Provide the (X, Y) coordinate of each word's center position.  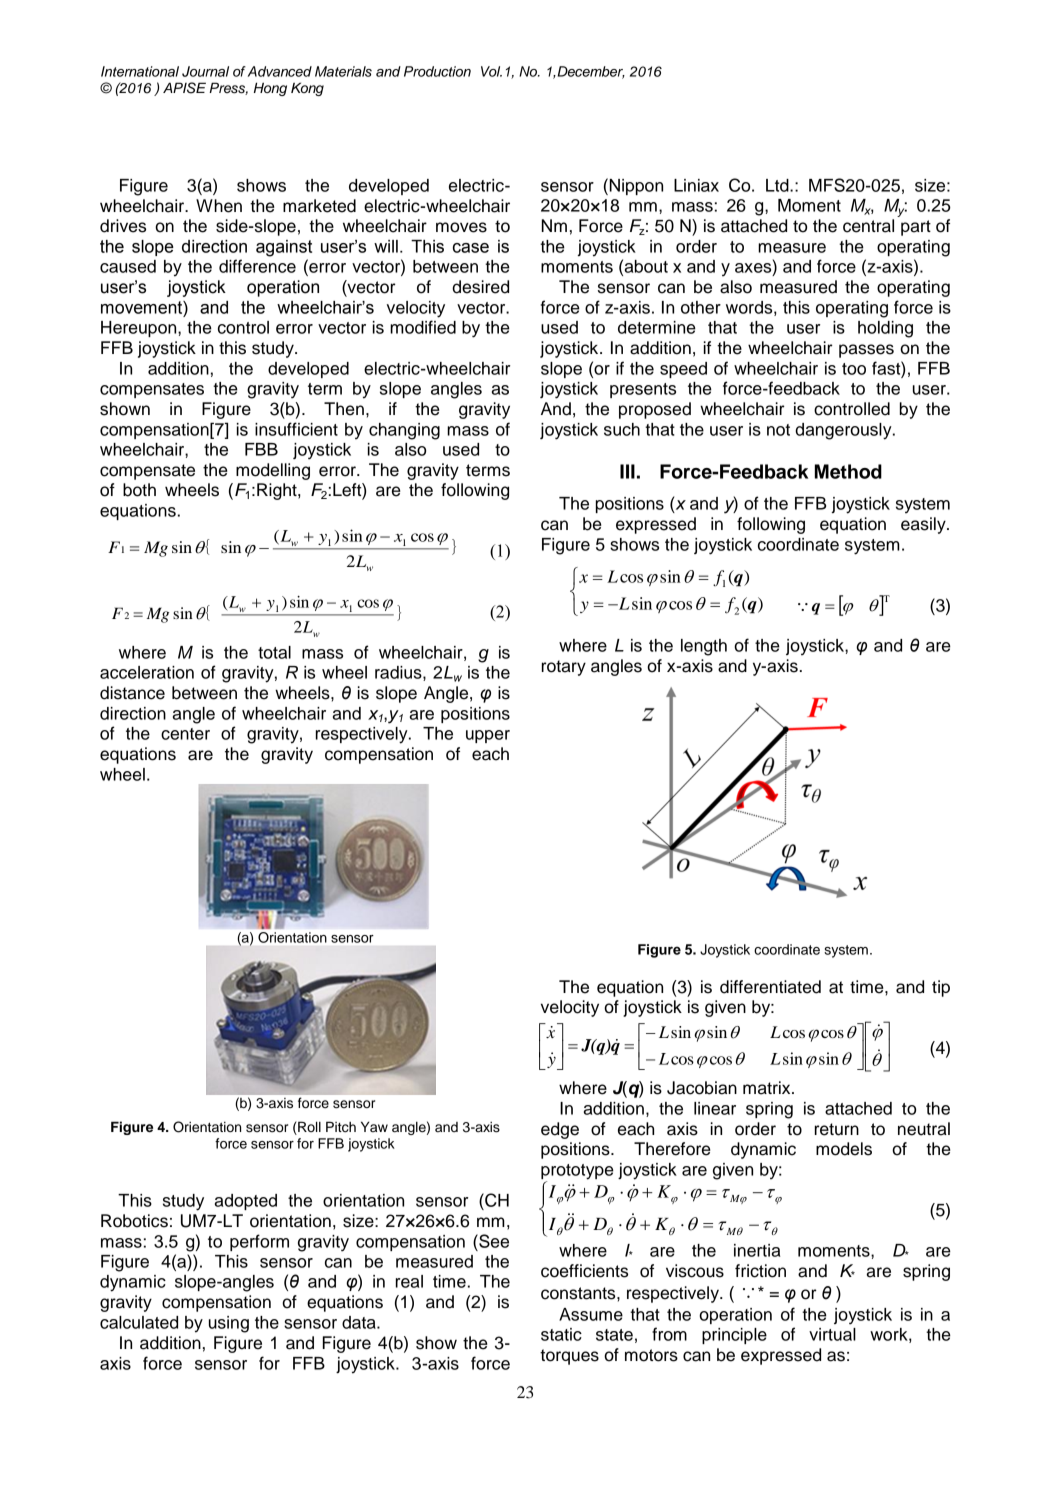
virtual (832, 1334)
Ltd (778, 185)
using (229, 1324)
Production (437, 71)
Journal (205, 71)
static (561, 1334)
